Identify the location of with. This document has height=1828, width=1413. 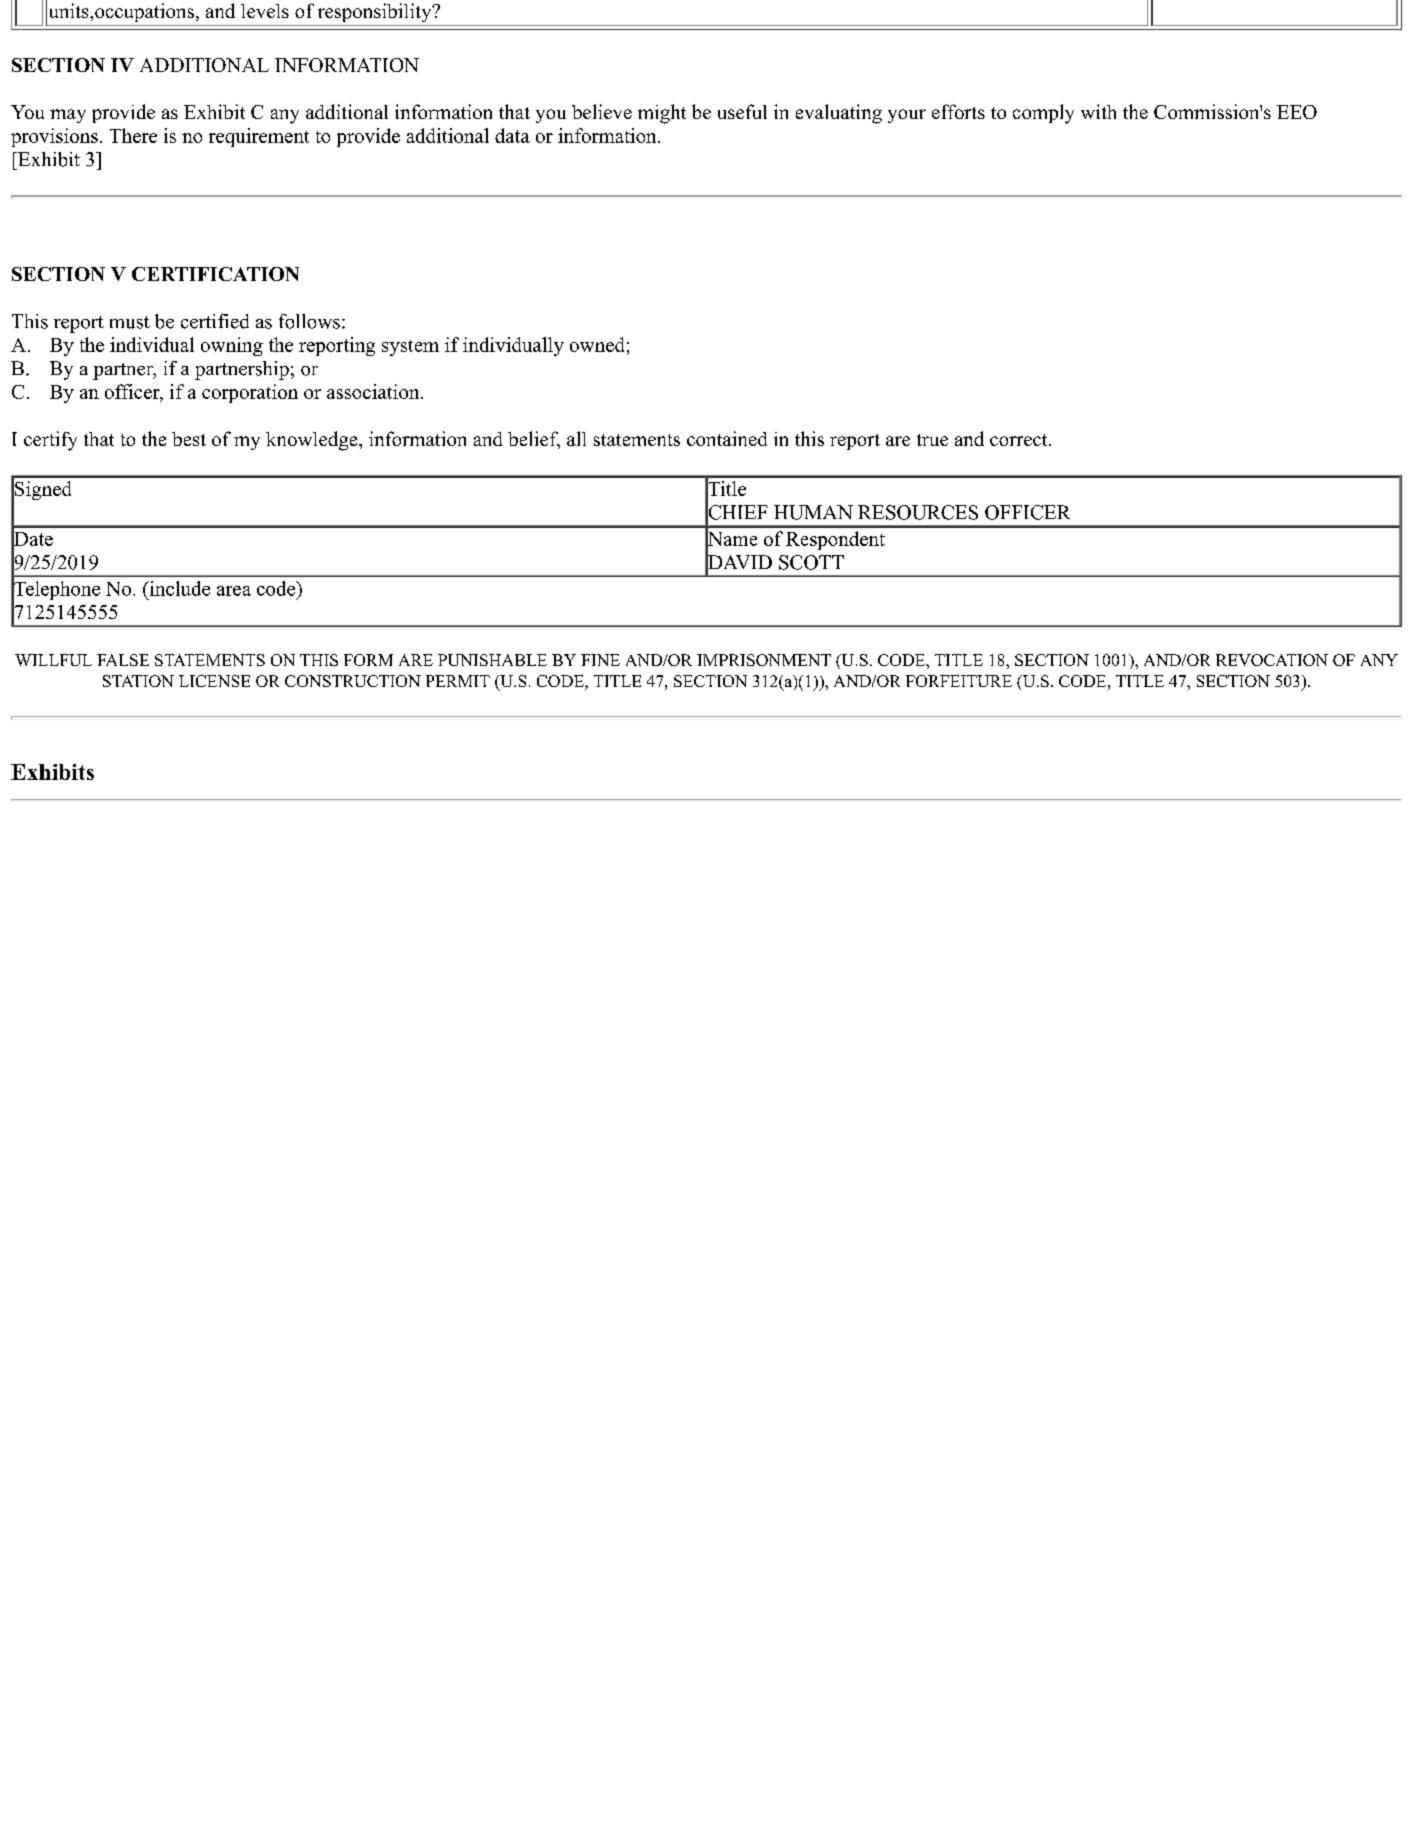
(1098, 111).
